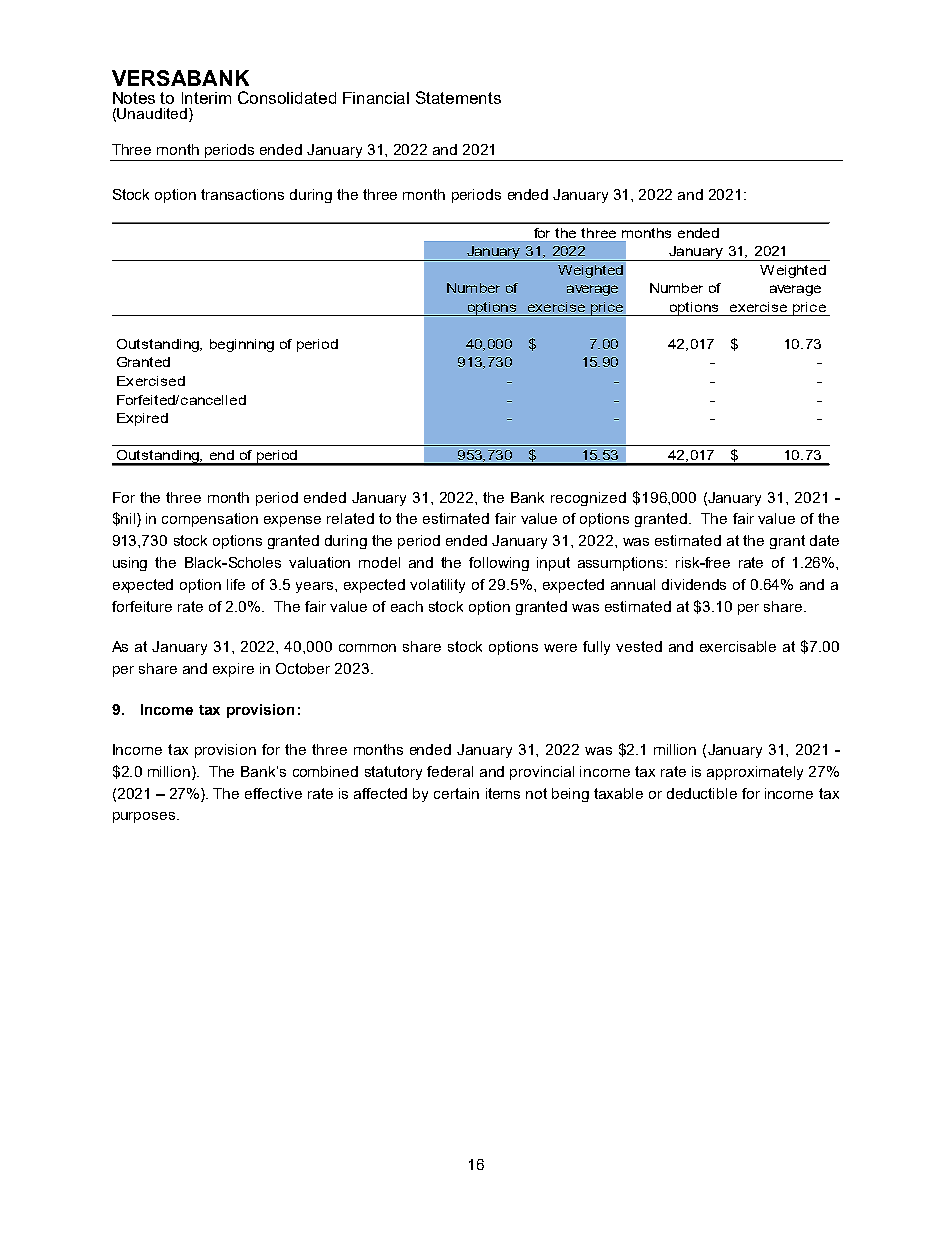 This document has height=1233, width=952. I want to click on related, so click(350, 518).
